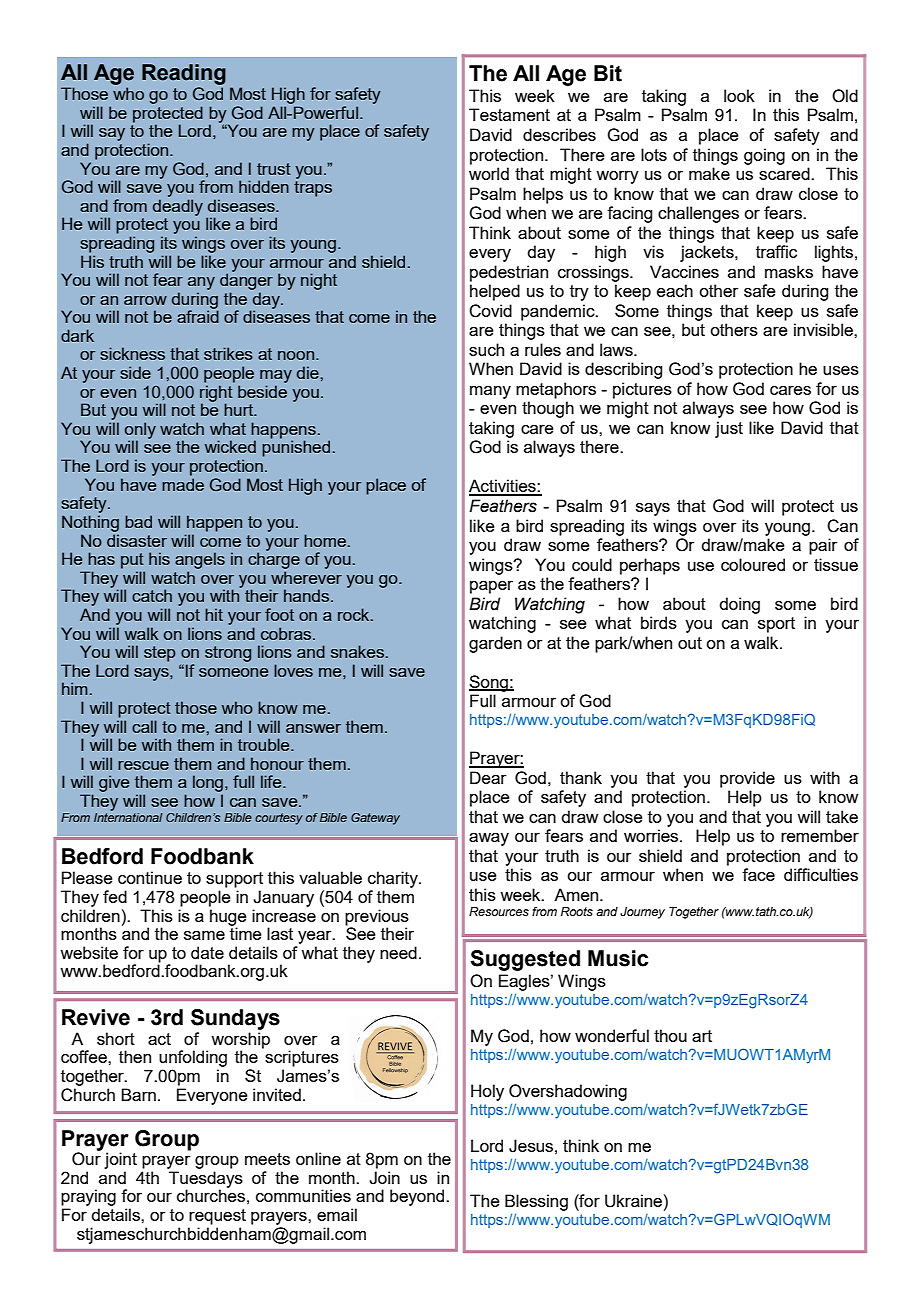 This document has width=924, height=1308. What do you see at coordinates (418, 1197) in the document?
I see `beyond` at bounding box center [418, 1197].
